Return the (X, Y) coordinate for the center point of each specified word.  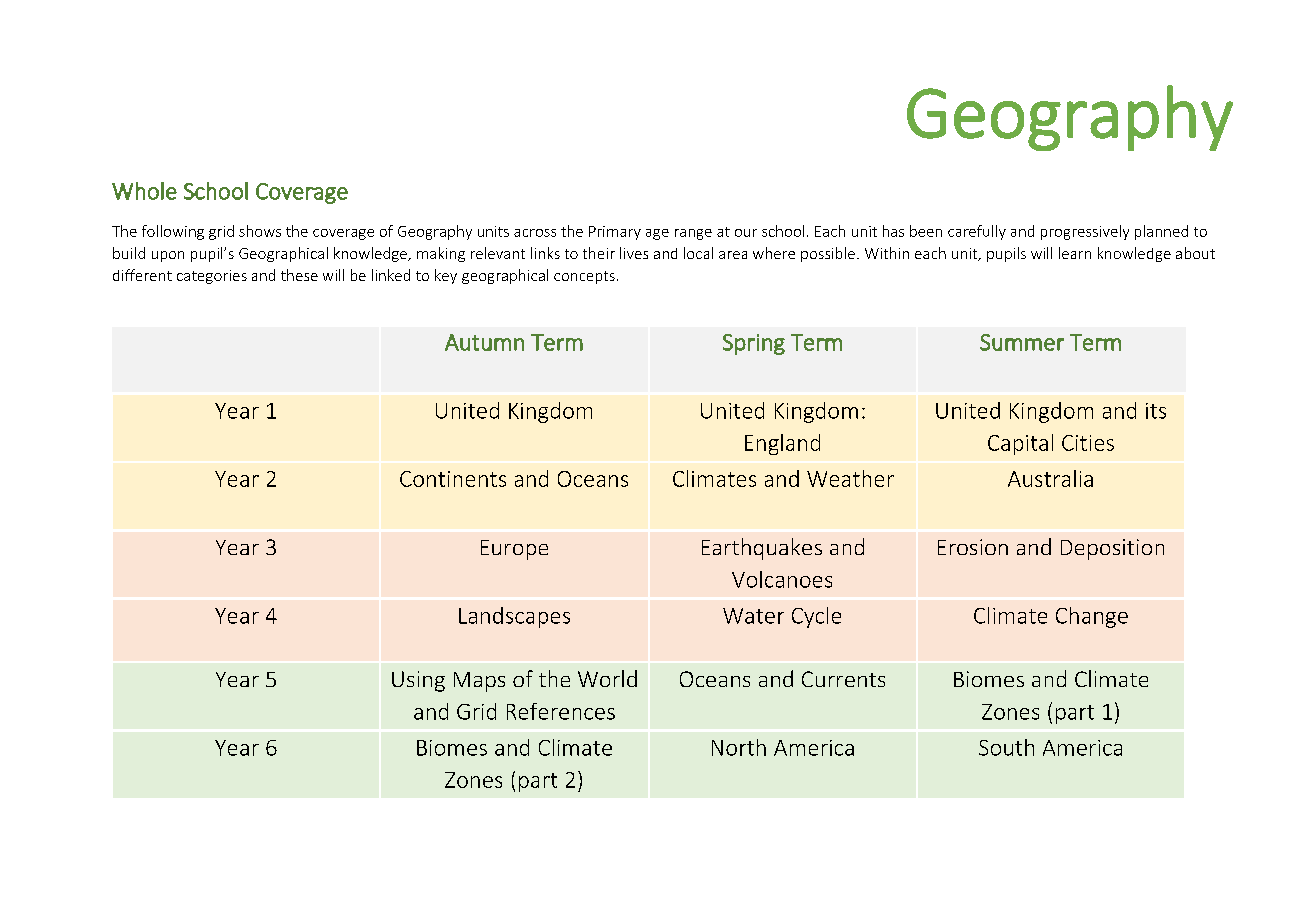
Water (753, 616)
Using (418, 681)
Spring (754, 344)
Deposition (1112, 549)
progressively (1085, 232)
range (693, 234)
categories (212, 277)
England (782, 444)
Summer (1022, 342)
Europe (514, 550)
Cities (1088, 443)
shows (260, 231)
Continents (453, 479)
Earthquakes (762, 549)
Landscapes (514, 617)
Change (1092, 617)
